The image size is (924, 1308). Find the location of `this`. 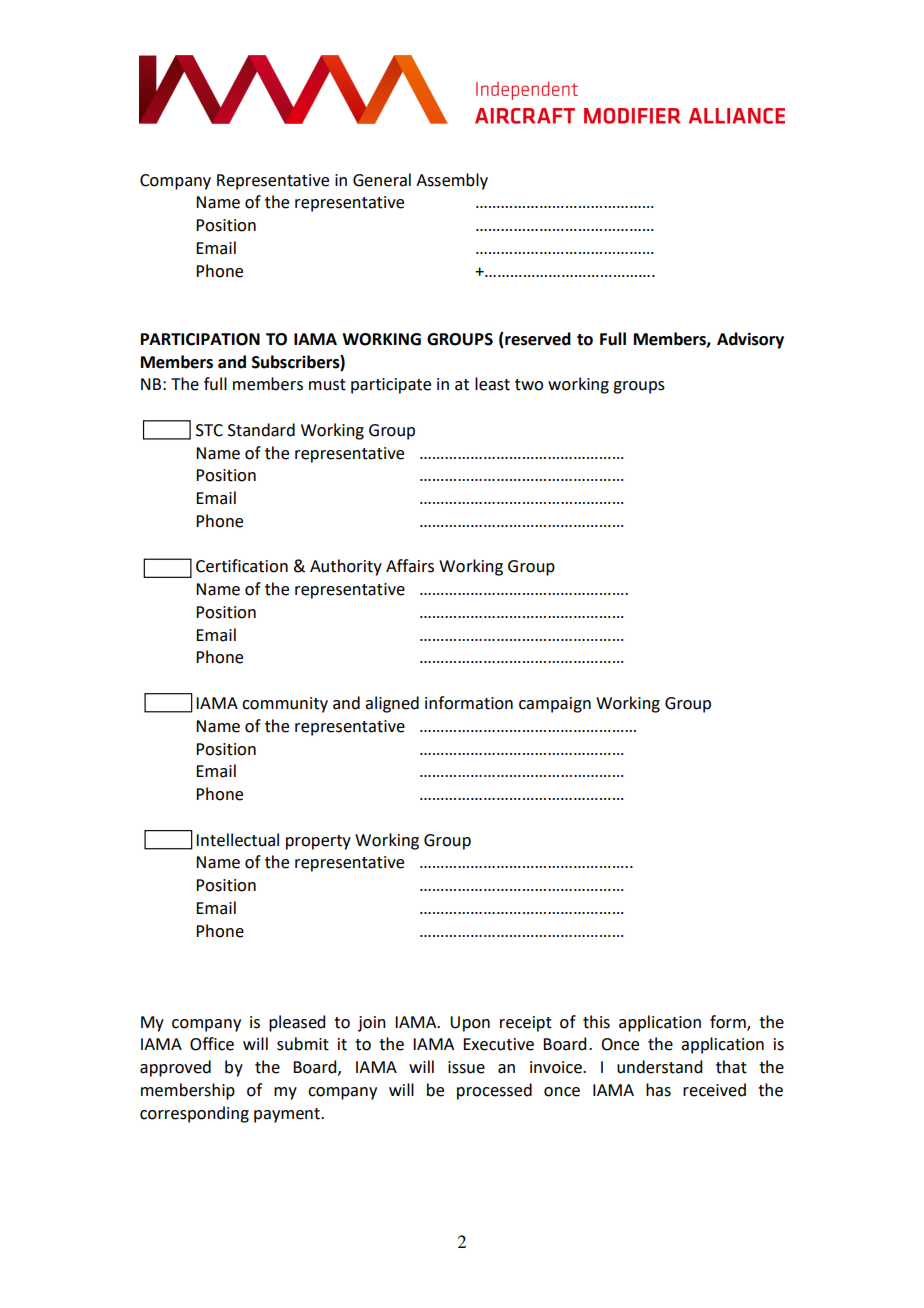

this is located at coordinates (596, 1022).
